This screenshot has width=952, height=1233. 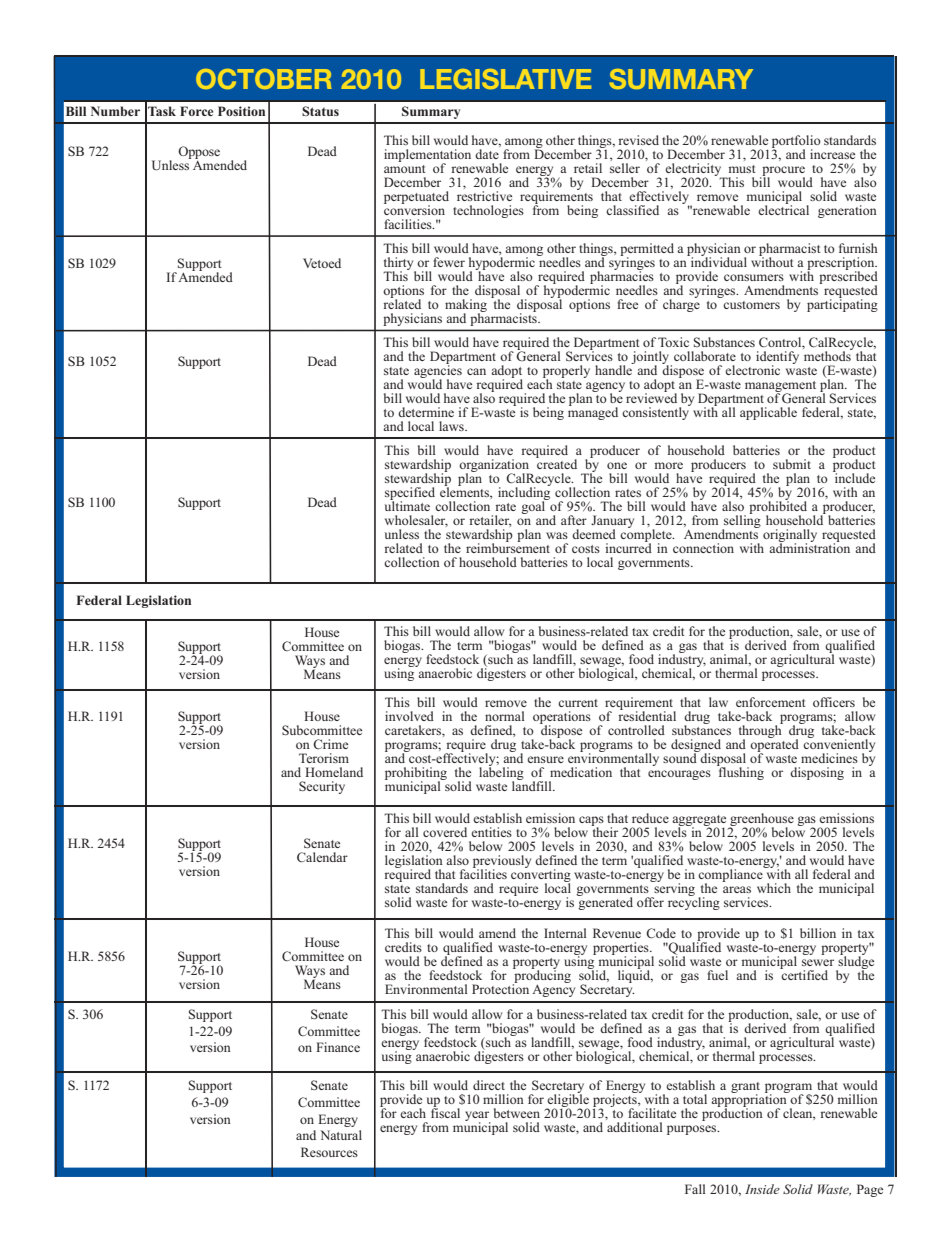 I want to click on Position, so click(x=241, y=111).
